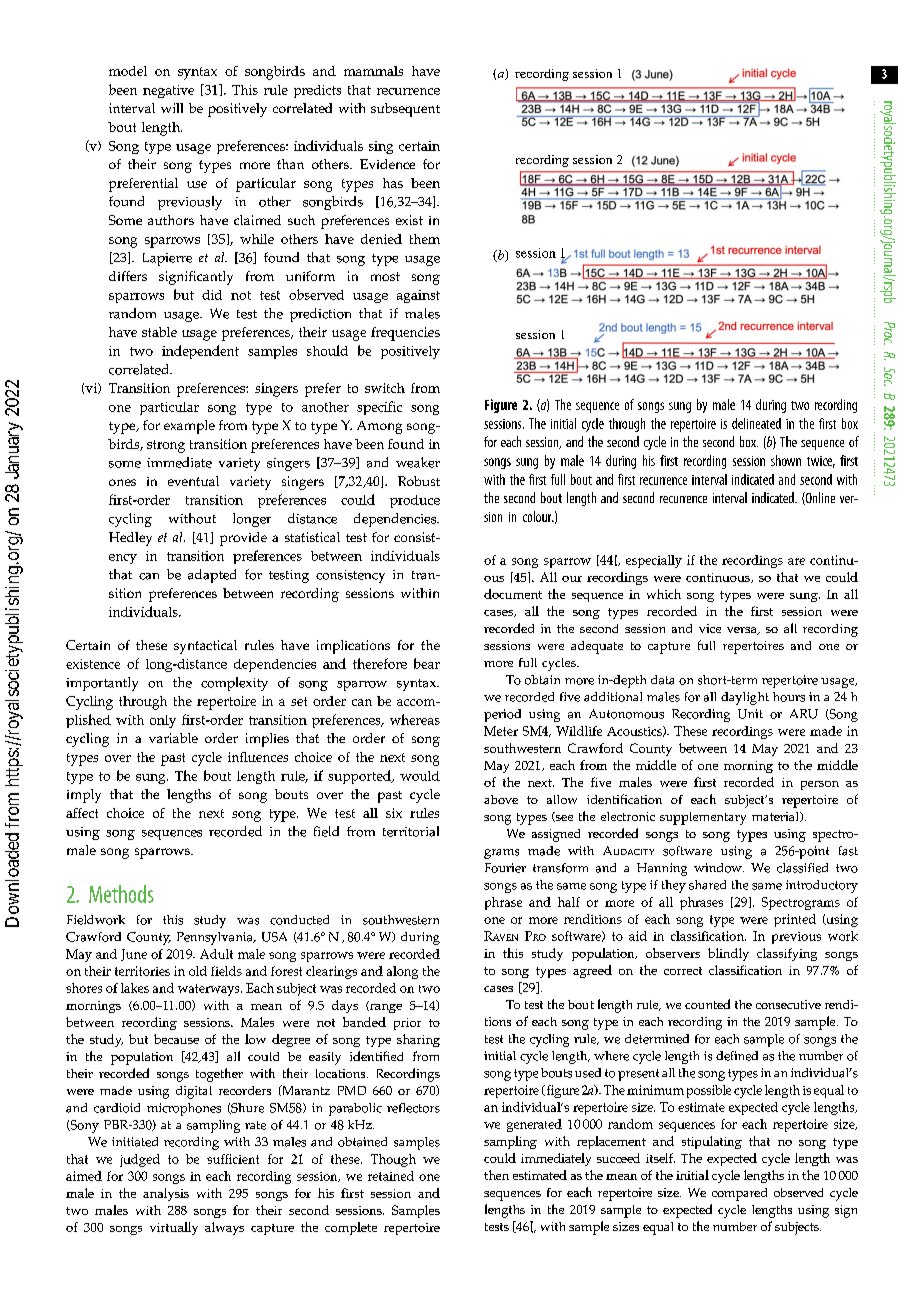 This page has height=1308, width=924. Describe the element at coordinates (425, 239) in the page. I see `them` at that location.
